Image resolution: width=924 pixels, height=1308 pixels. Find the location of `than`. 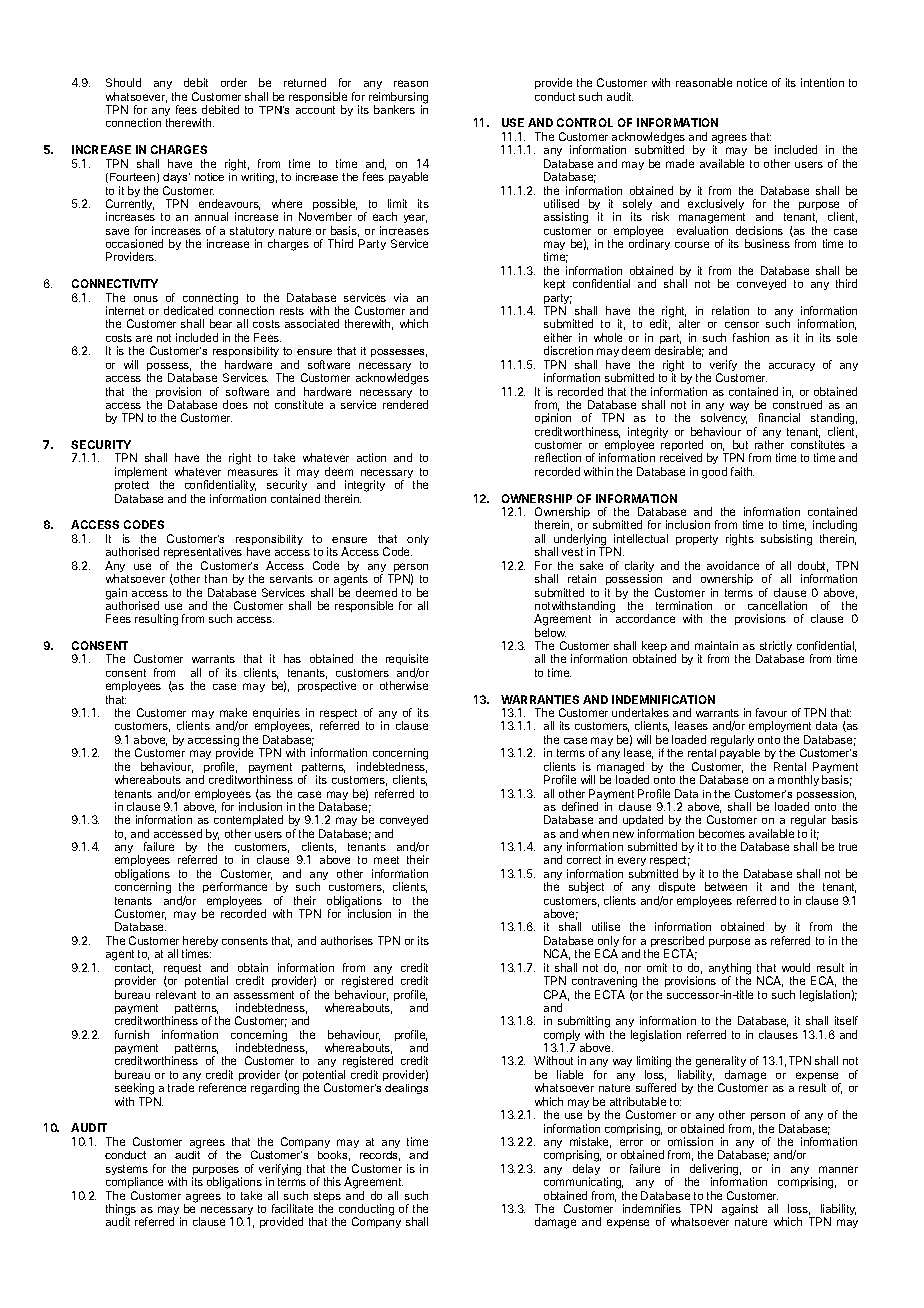

than is located at coordinates (216, 578).
